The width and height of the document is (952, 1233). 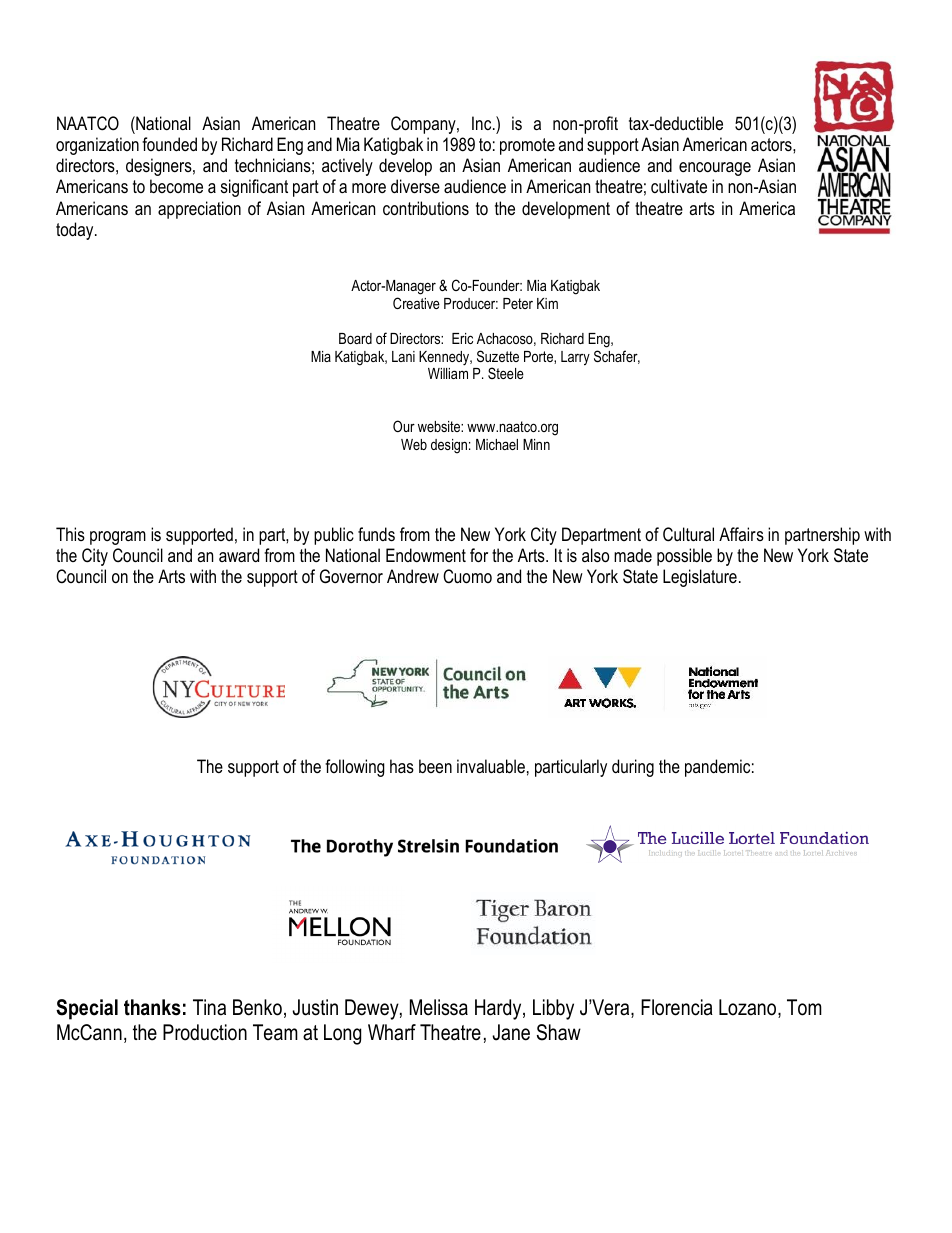 What do you see at coordinates (741, 534) in the document?
I see `Affairs` at bounding box center [741, 534].
